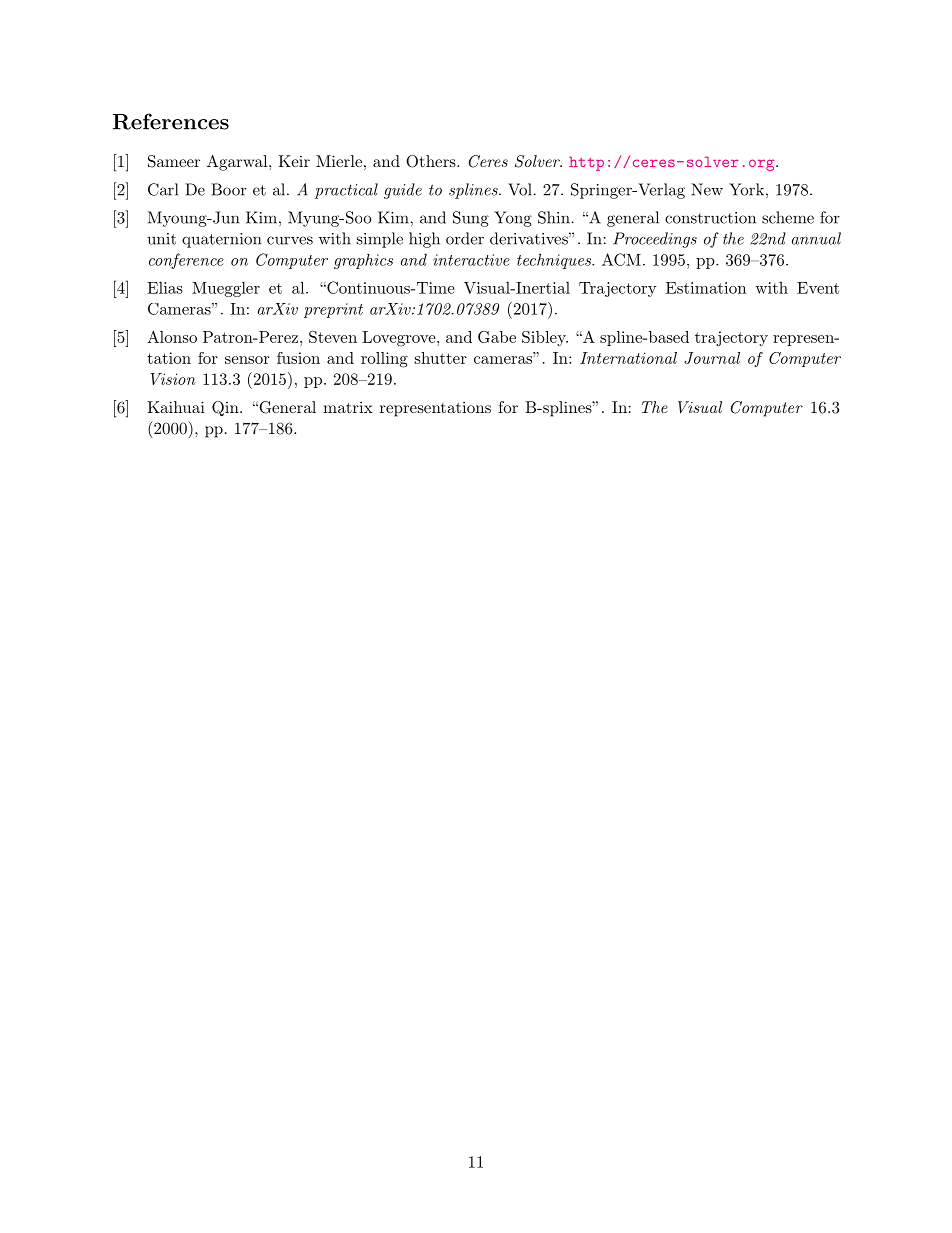  Describe the element at coordinates (520, 189) in the page. I see `Vol` at that location.
